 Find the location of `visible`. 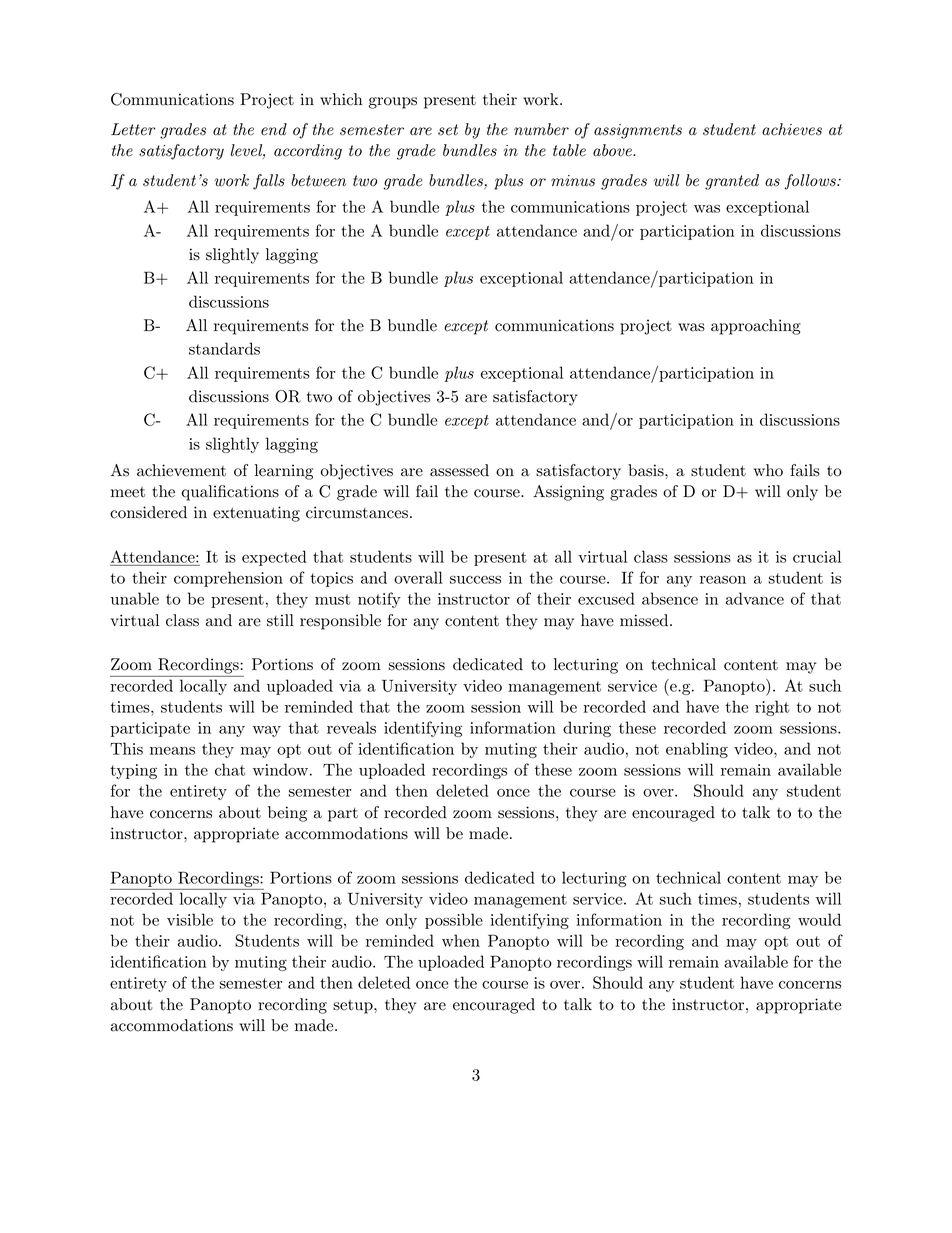

visible is located at coordinates (190, 919).
